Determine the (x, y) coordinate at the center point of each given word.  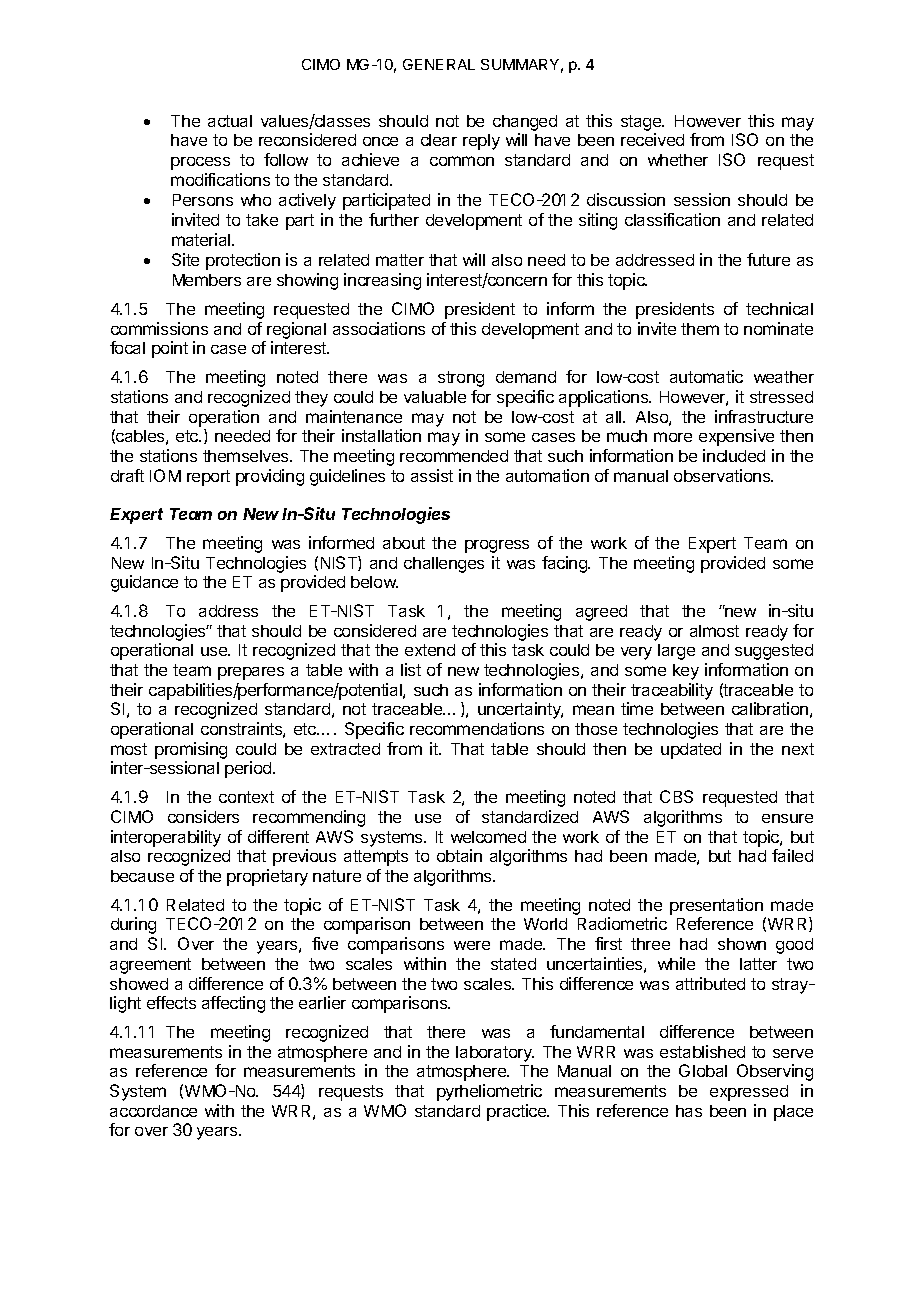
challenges (444, 565)
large (676, 652)
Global (703, 1070)
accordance (153, 1111)
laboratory (495, 1054)
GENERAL (439, 64)
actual (230, 121)
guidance (144, 583)
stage (642, 123)
